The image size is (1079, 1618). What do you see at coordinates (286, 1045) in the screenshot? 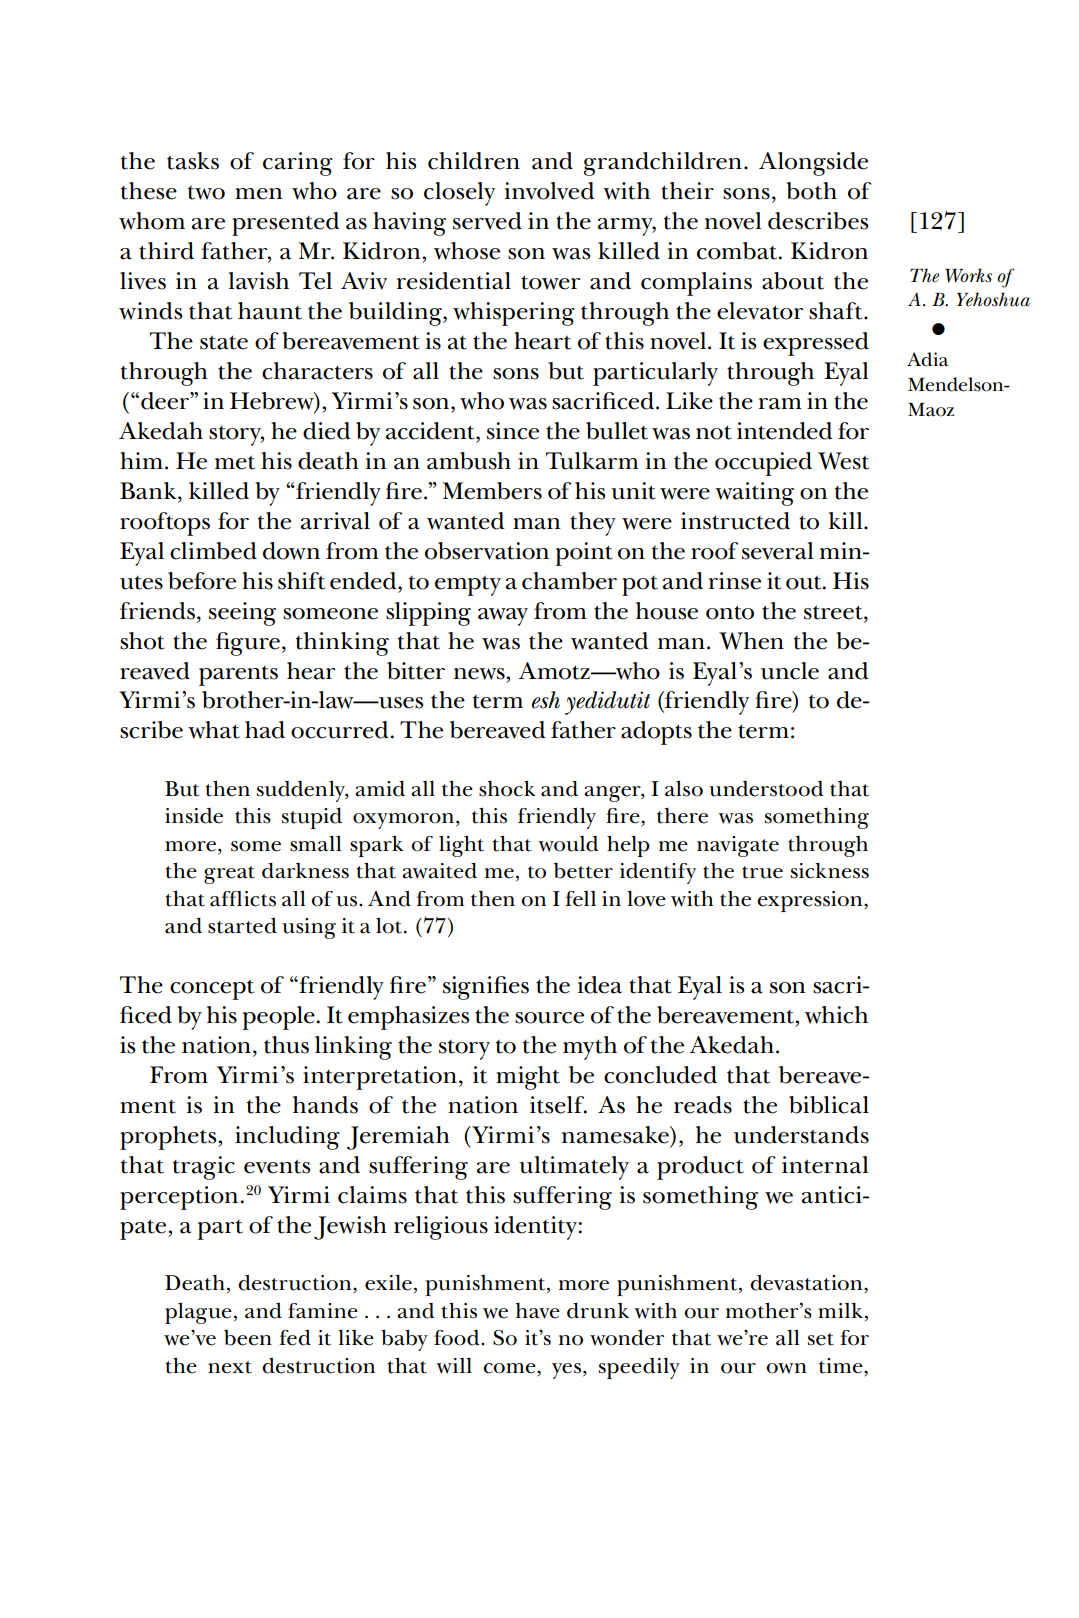
I see `thus` at bounding box center [286, 1045].
